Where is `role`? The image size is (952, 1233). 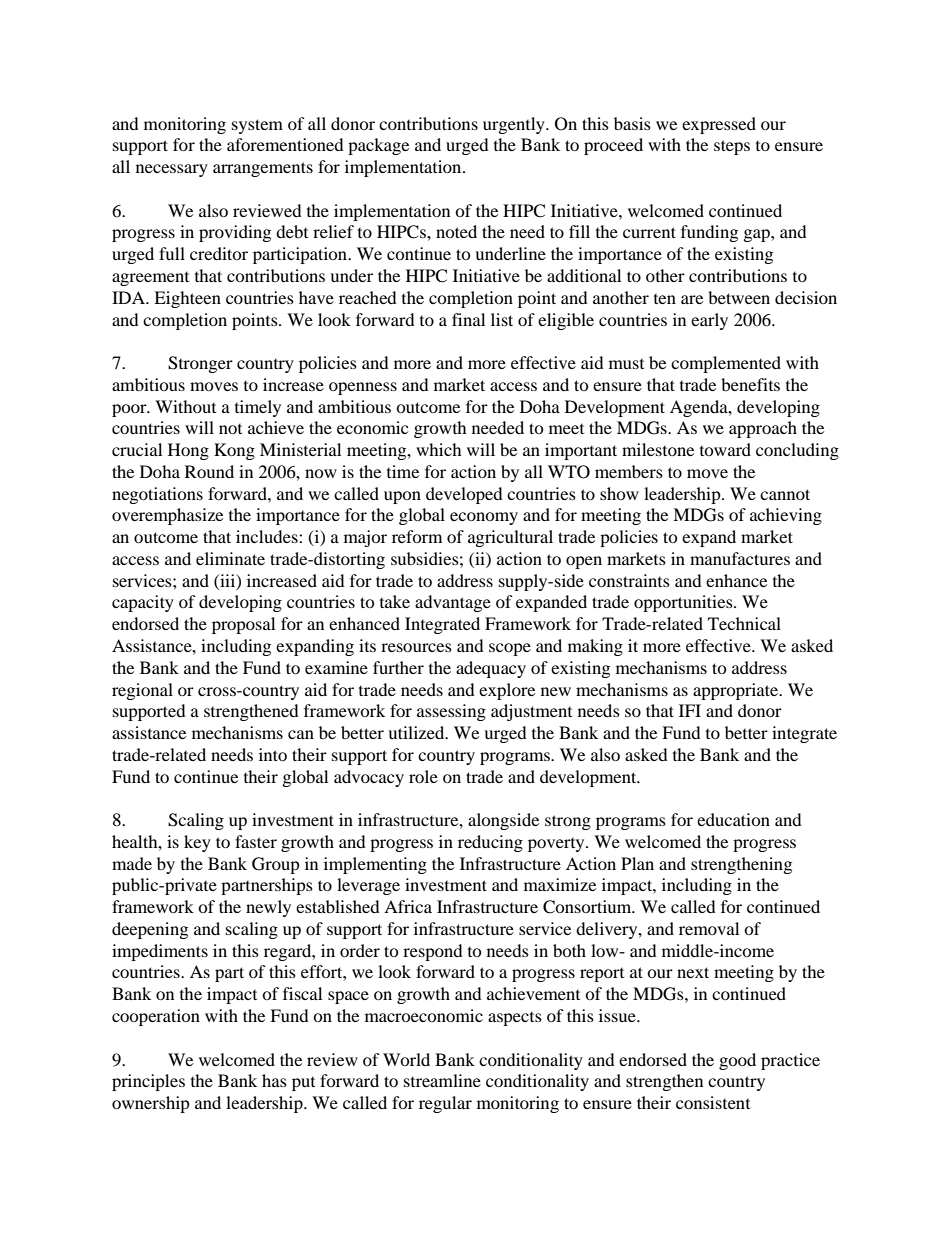
role is located at coordinates (423, 776).
